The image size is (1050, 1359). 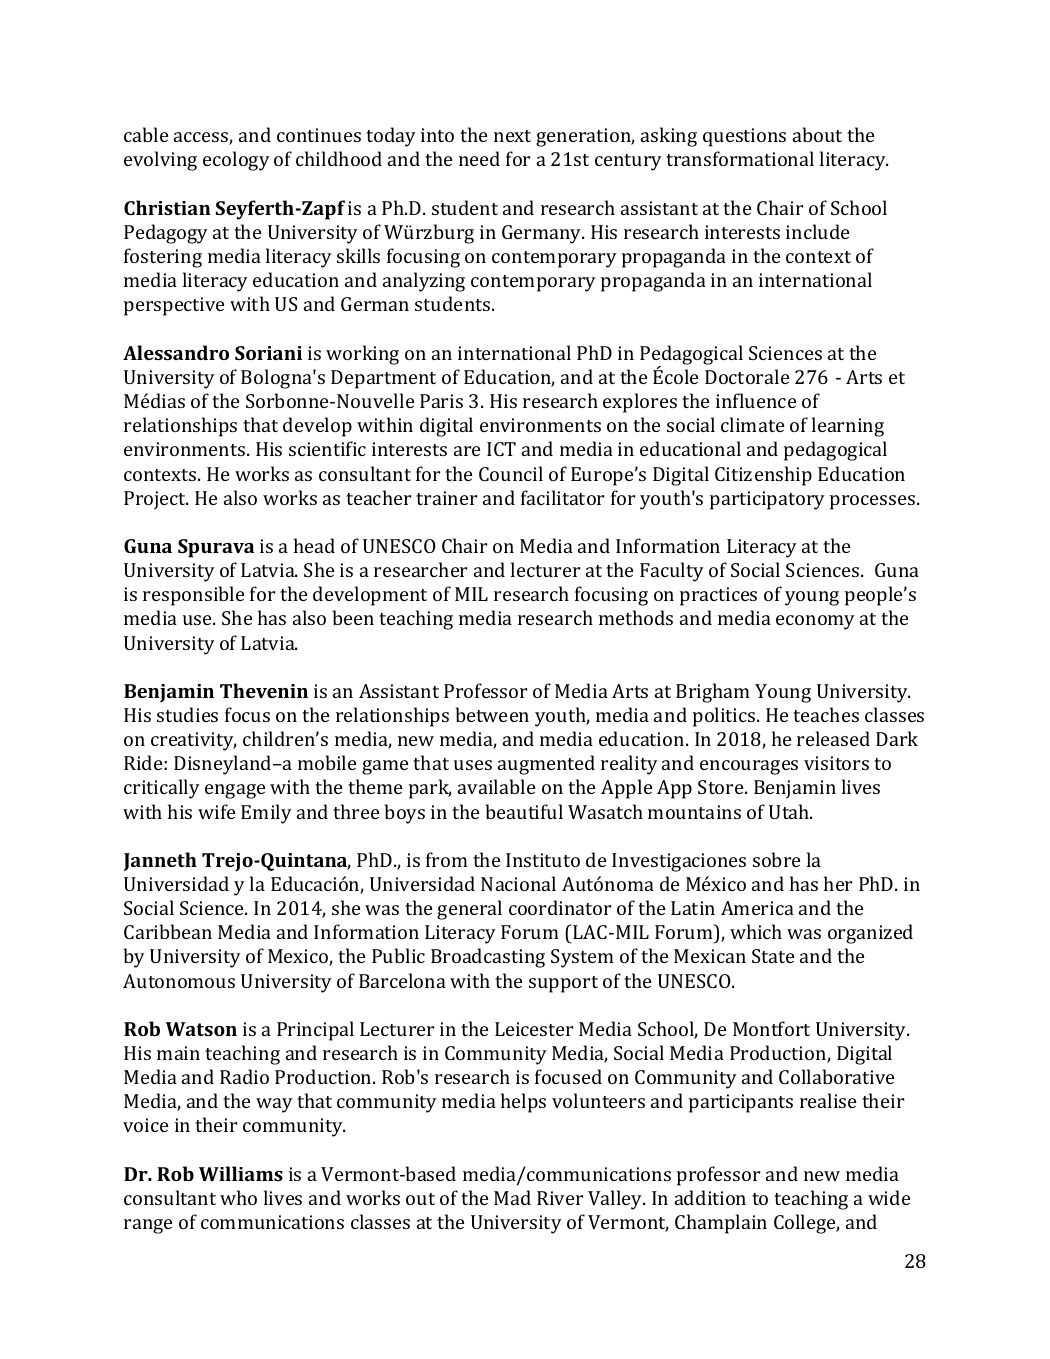 I want to click on between, so click(x=492, y=714).
